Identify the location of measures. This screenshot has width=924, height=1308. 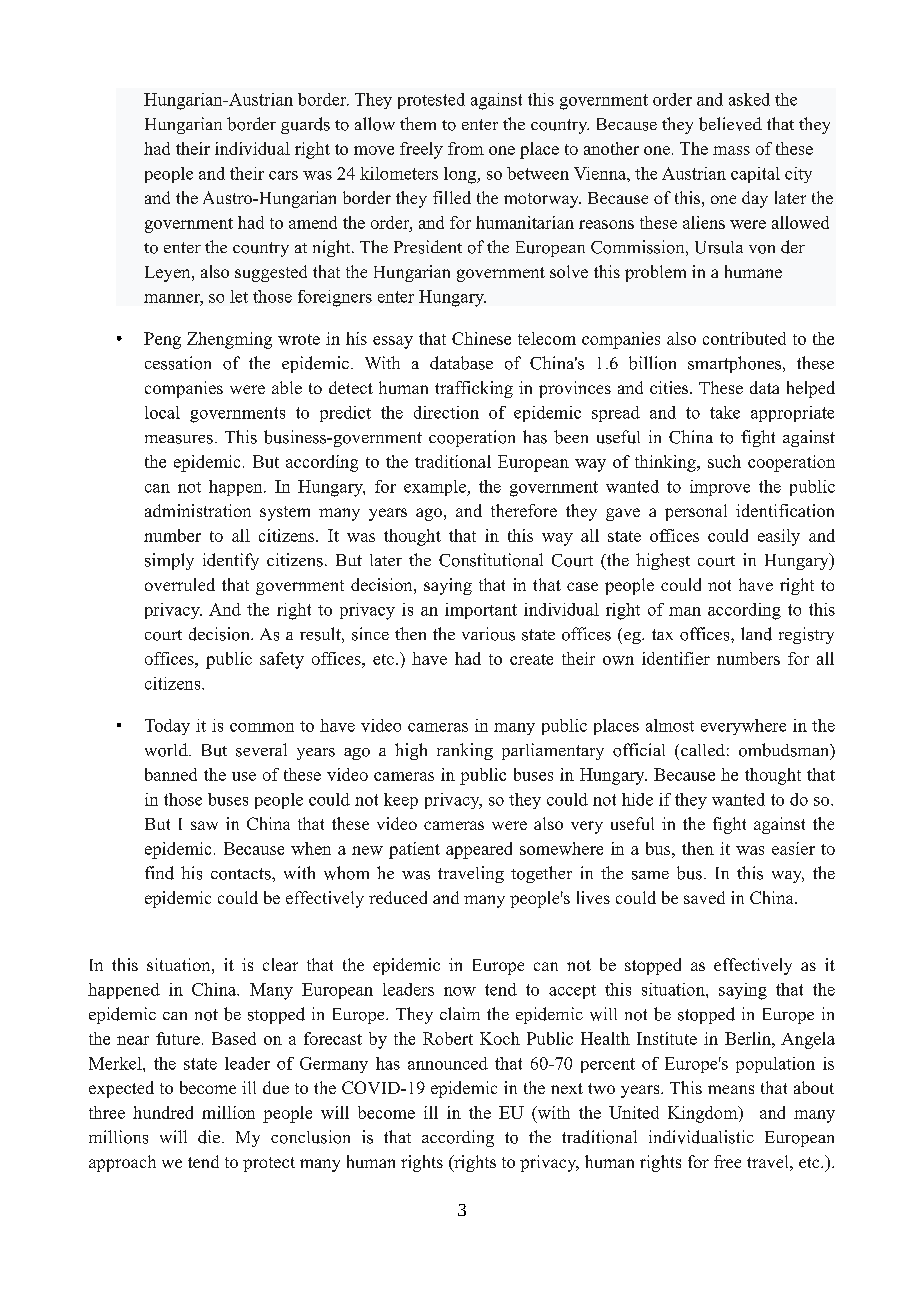
(179, 439).
